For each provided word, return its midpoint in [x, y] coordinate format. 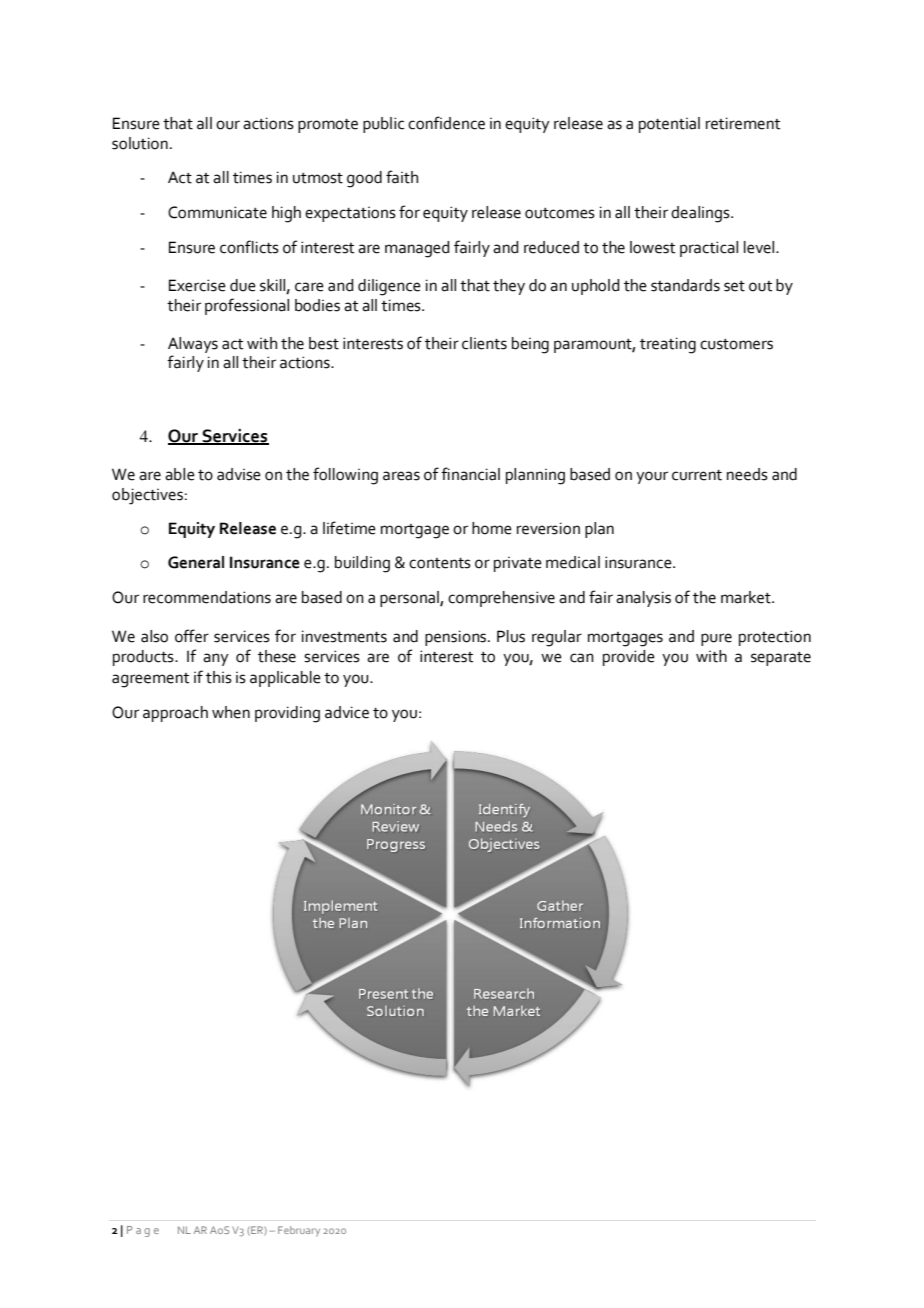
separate [781, 659]
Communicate [217, 212]
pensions [457, 638]
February [299, 1231]
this [219, 677]
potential [669, 125]
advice [347, 712]
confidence [446, 123]
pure [716, 639]
